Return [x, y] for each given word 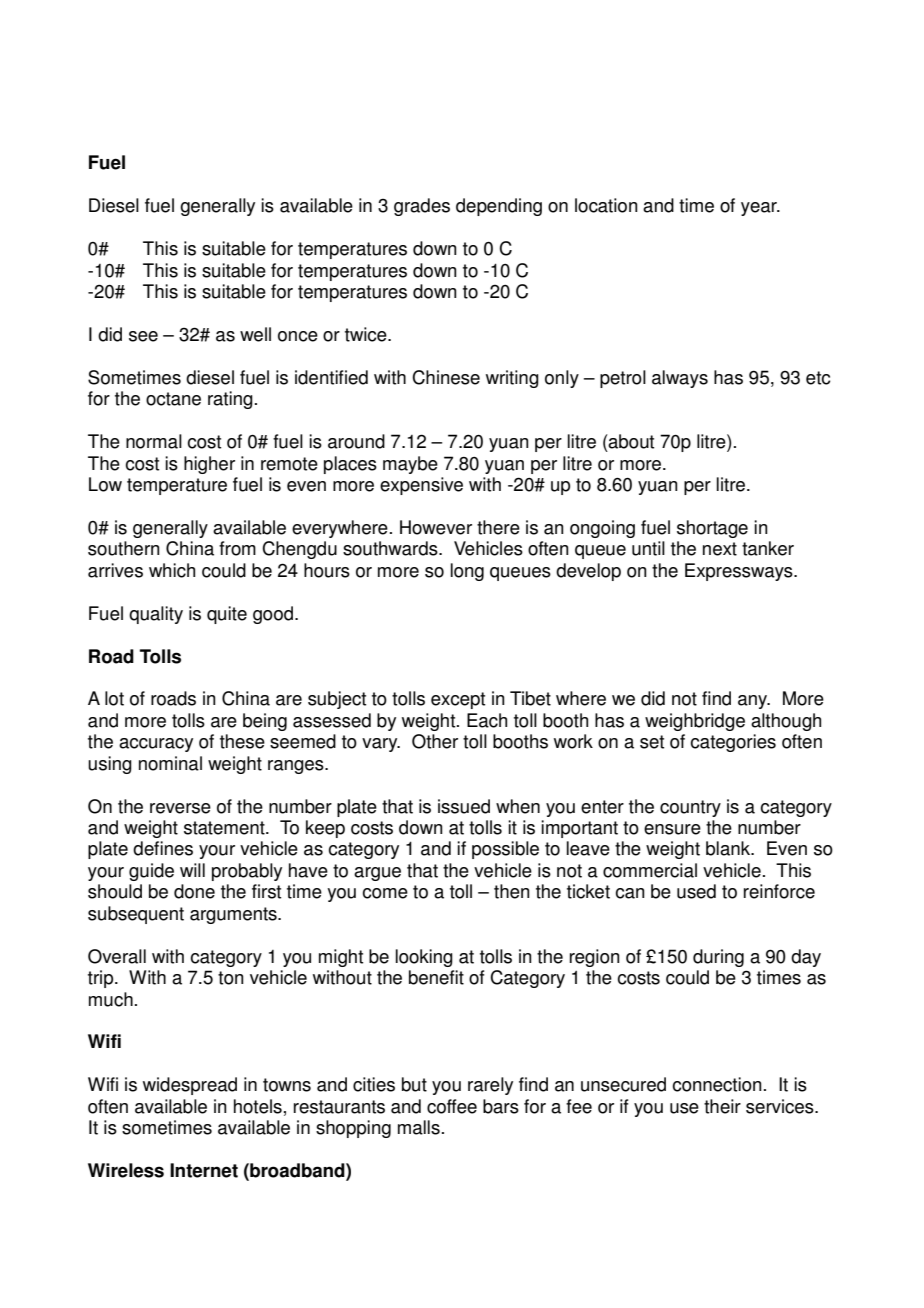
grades [422, 207]
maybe [410, 465]
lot [114, 698]
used [696, 891]
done [194, 891]
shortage [712, 529]
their [722, 1106]
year [760, 209]
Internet [204, 1170]
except [458, 700]
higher [209, 465]
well [255, 334]
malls [419, 1127]
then [512, 891]
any [754, 702]
